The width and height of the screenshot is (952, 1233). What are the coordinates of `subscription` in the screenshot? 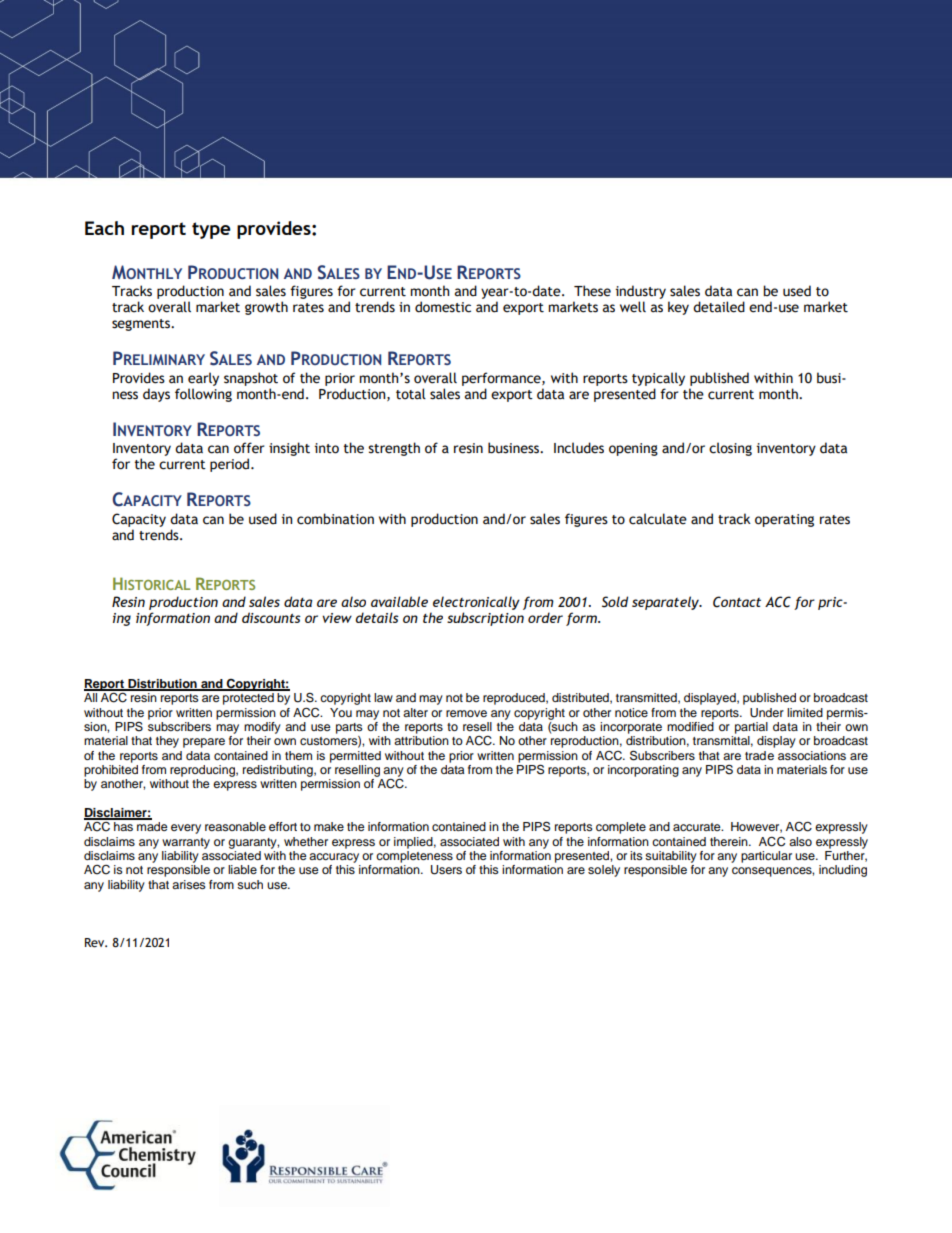 It's located at (485, 619).
